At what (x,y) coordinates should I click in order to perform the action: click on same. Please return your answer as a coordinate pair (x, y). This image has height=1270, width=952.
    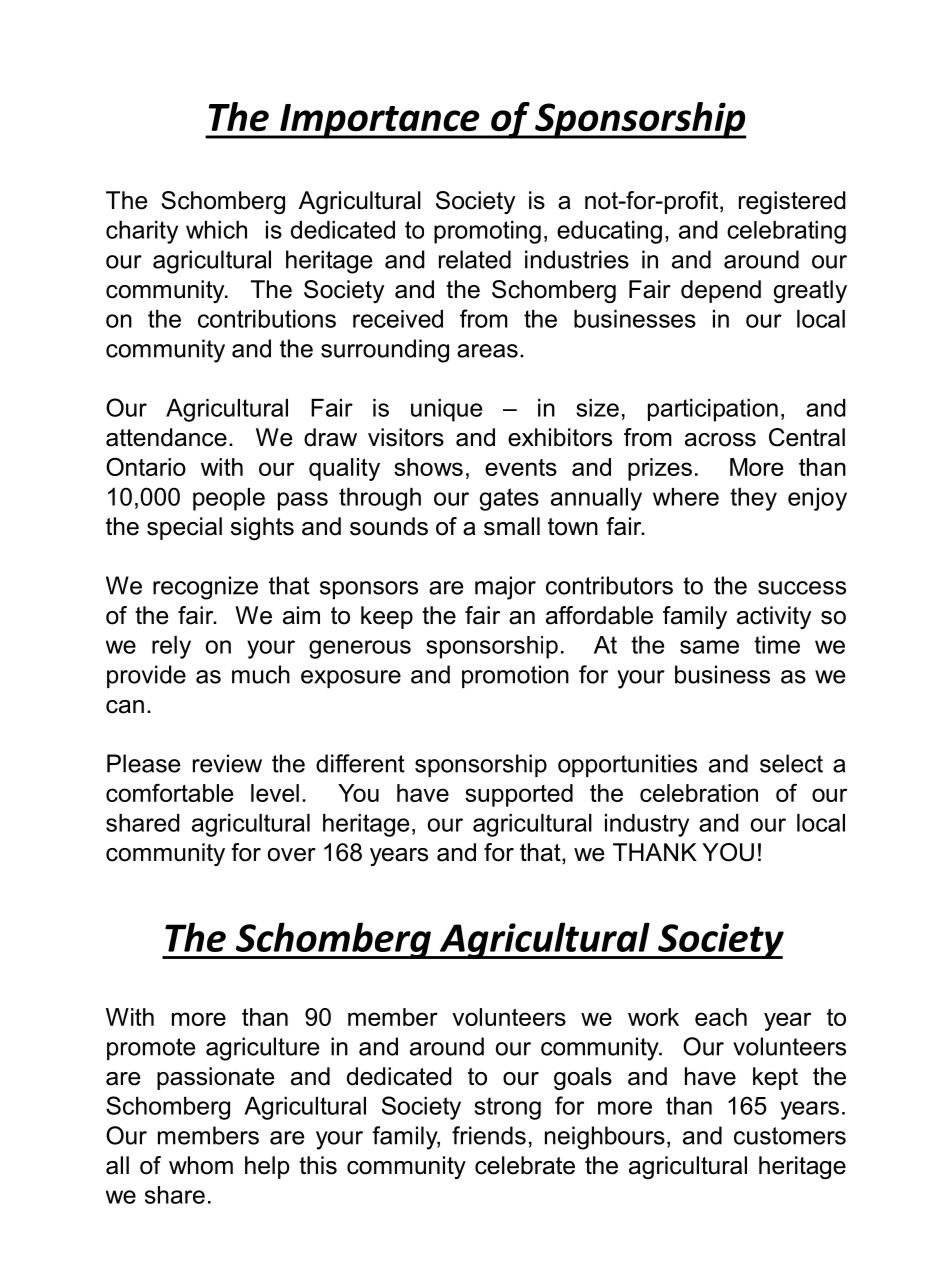
    Looking at the image, I should click on (709, 647).
